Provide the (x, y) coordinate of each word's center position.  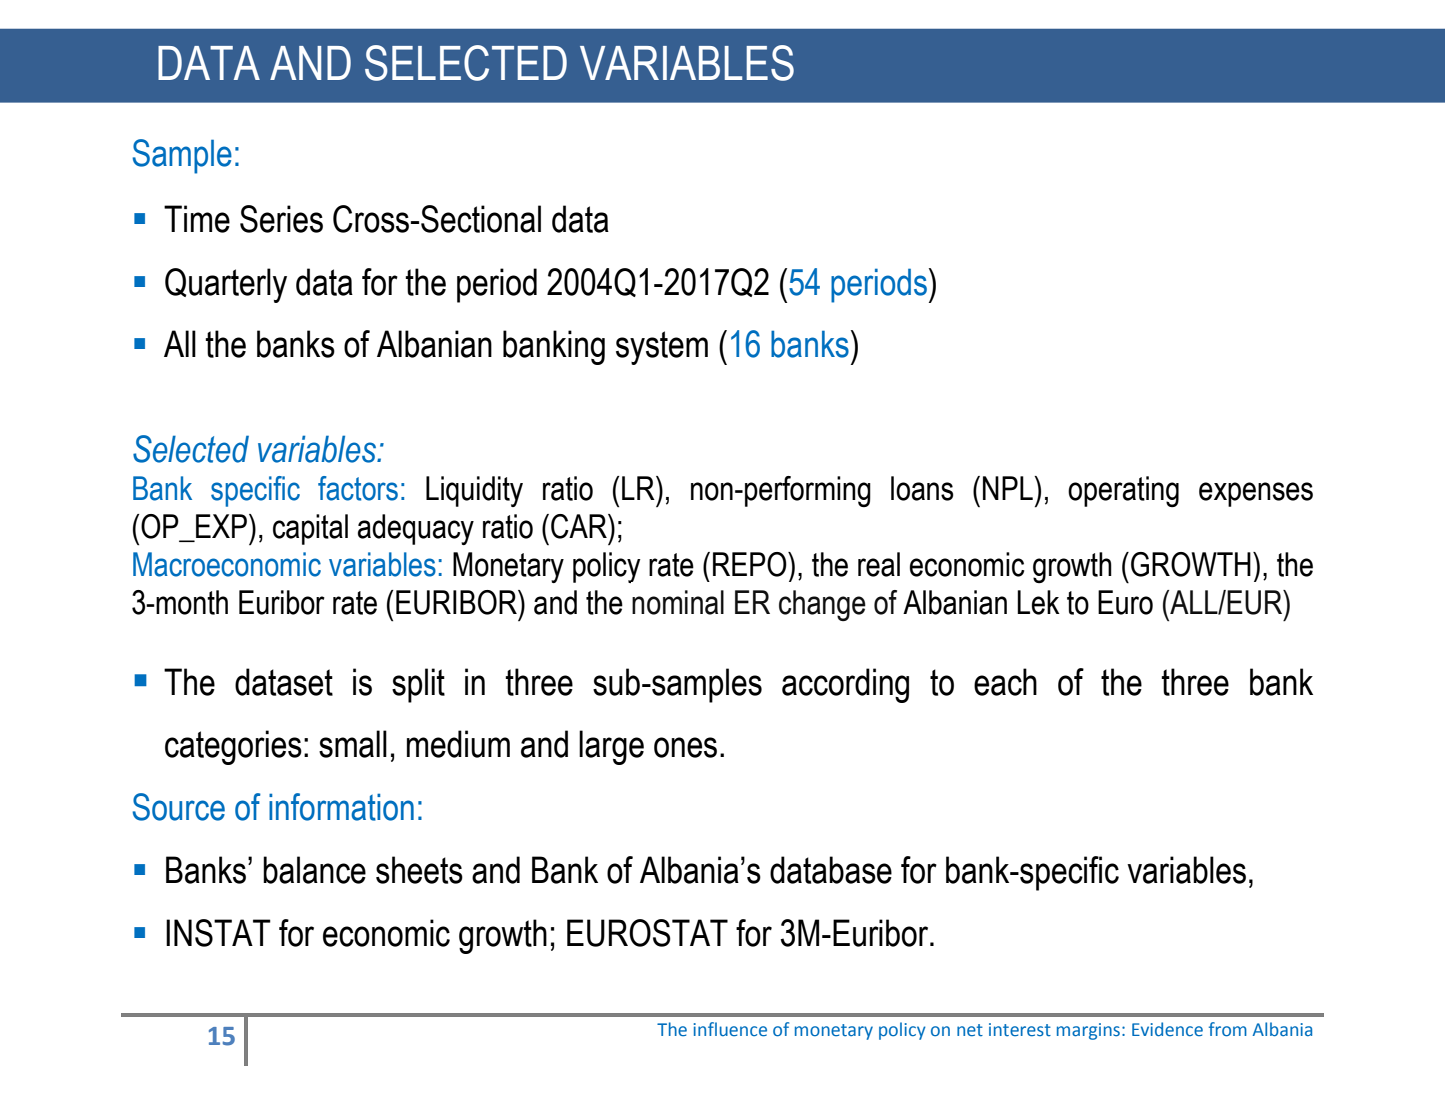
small (353, 744)
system (662, 348)
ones (685, 747)
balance (314, 870)
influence (730, 1029)
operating (1123, 491)
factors (358, 488)
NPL (1009, 488)
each (1005, 682)
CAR (580, 526)
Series (281, 219)
